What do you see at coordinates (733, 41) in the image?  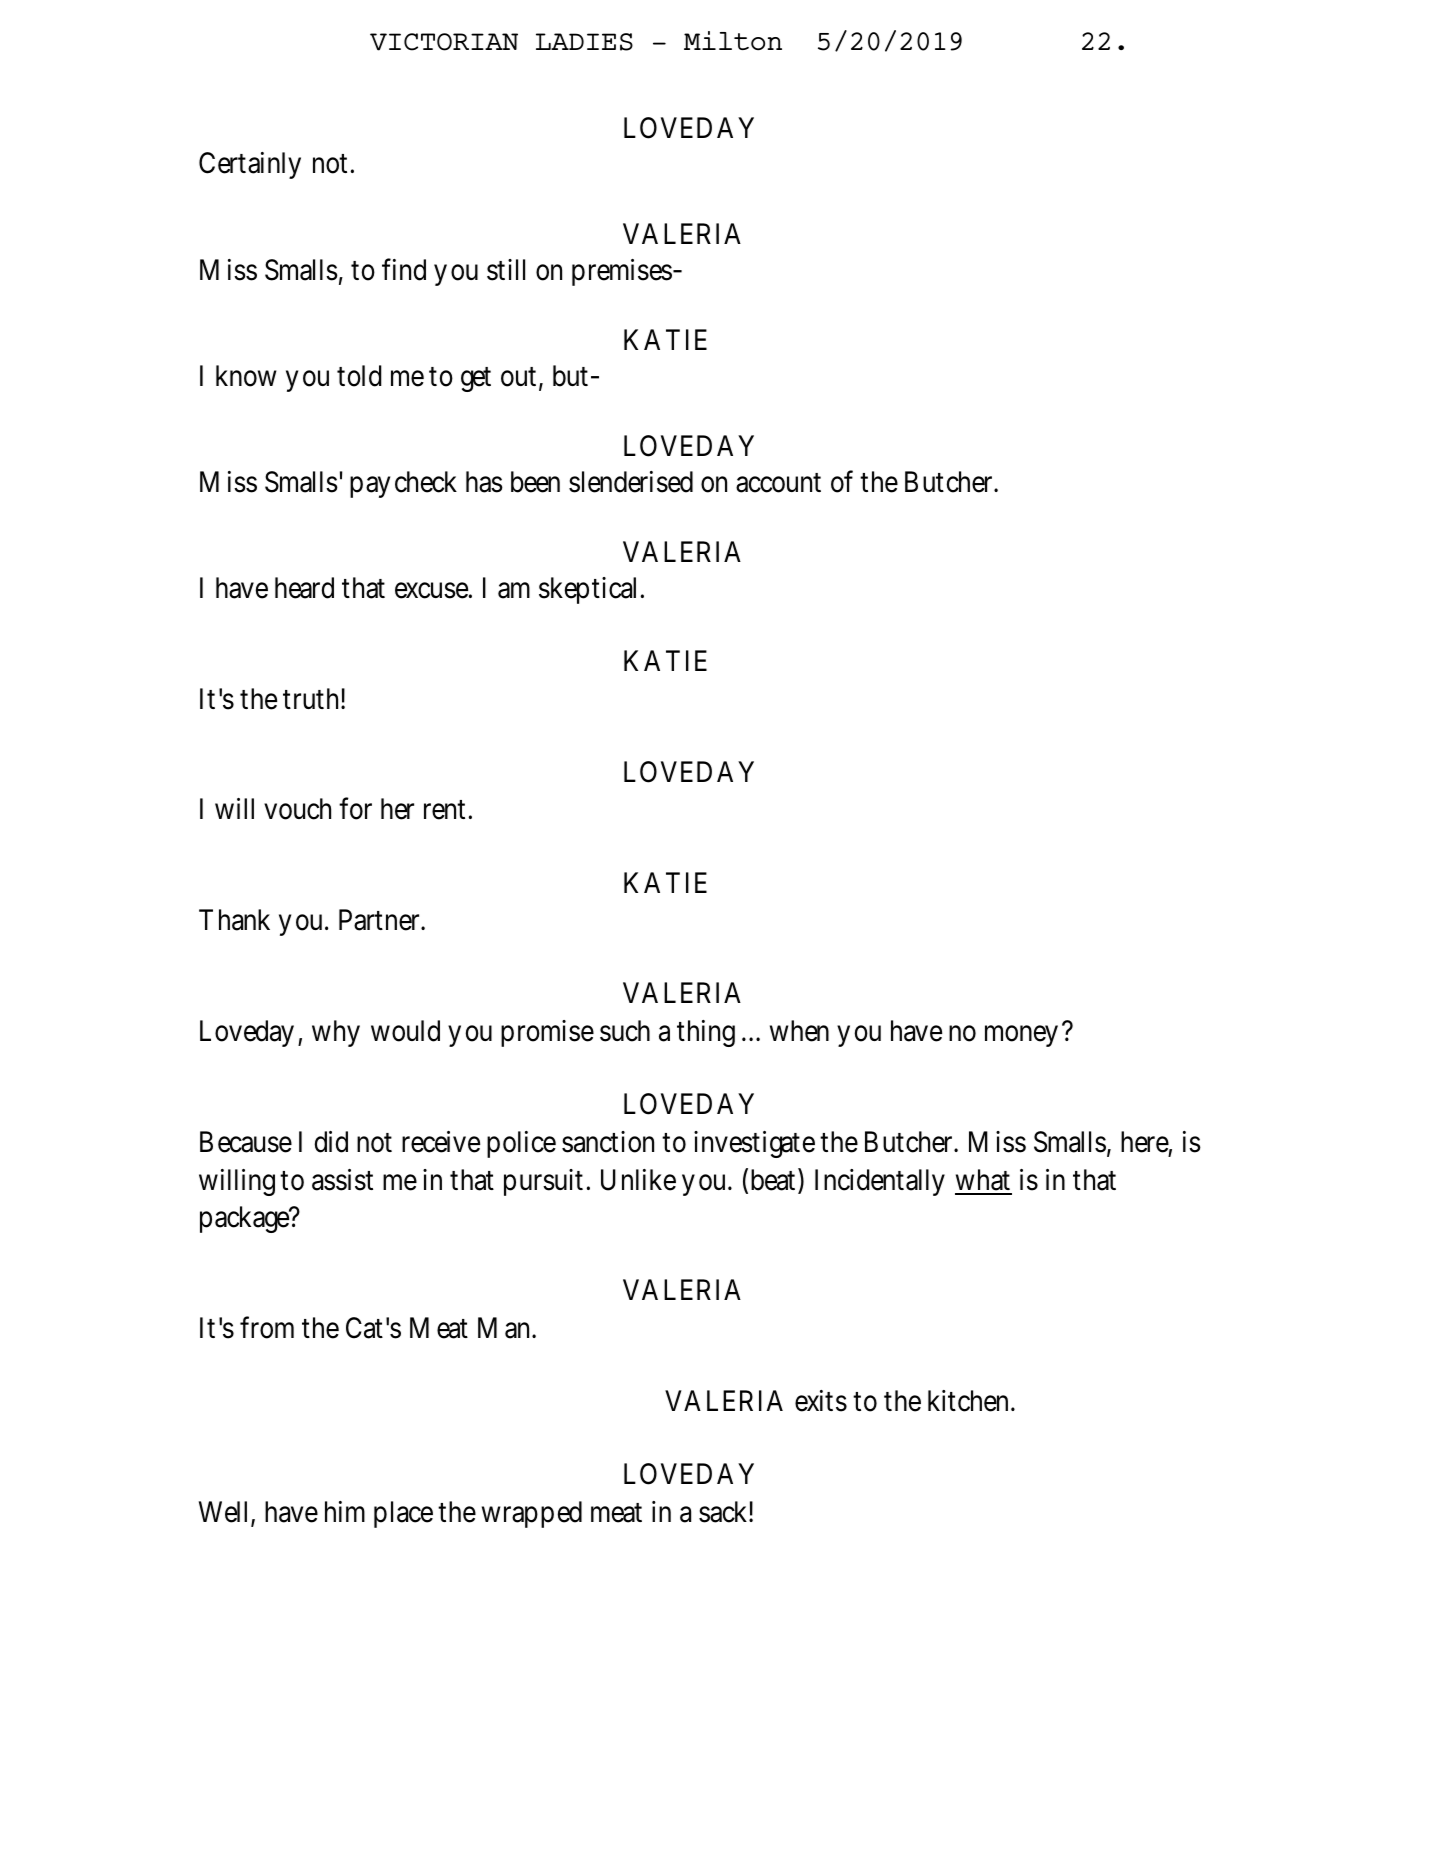 I see `Milton` at bounding box center [733, 41].
